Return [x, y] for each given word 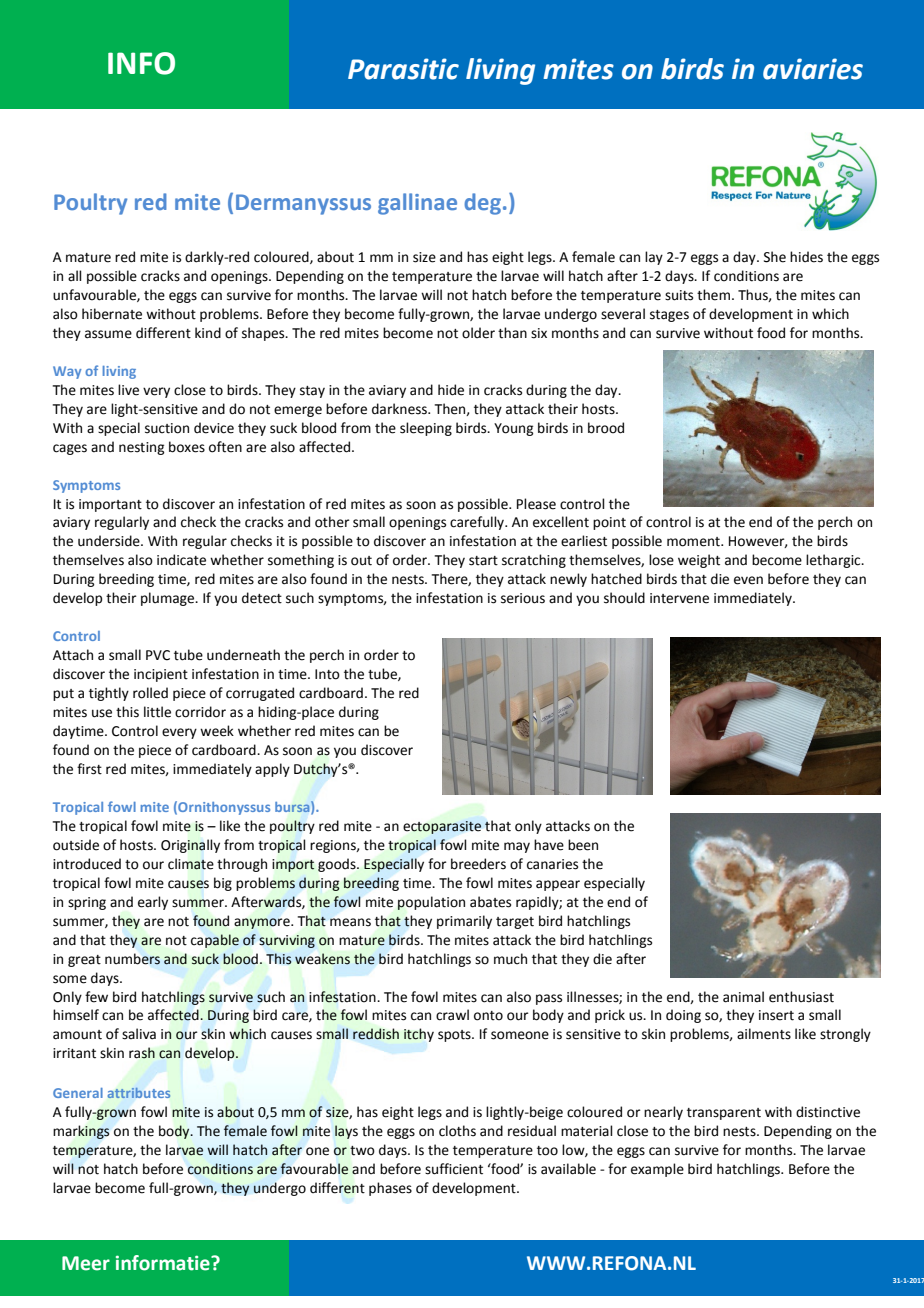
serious [523, 598]
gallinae [417, 204]
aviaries [813, 69]
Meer [86, 1263]
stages [669, 316]
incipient [161, 675]
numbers [132, 959]
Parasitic [403, 69]
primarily [464, 922]
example [657, 1170]
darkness [400, 409]
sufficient [454, 1169]
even [748, 580]
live [128, 390]
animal [743, 997]
